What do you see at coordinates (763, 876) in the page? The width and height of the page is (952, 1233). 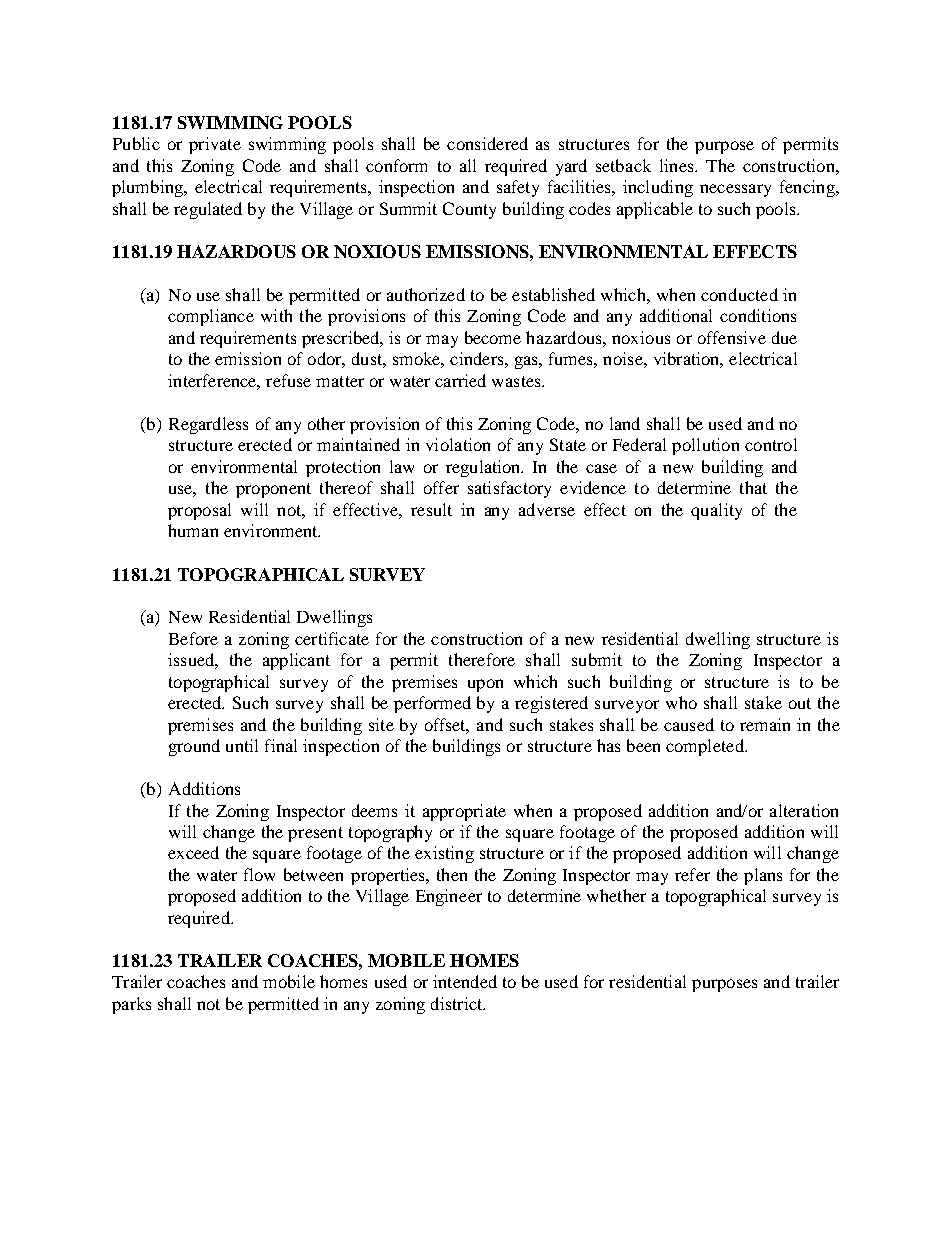 I see `plans` at bounding box center [763, 876].
